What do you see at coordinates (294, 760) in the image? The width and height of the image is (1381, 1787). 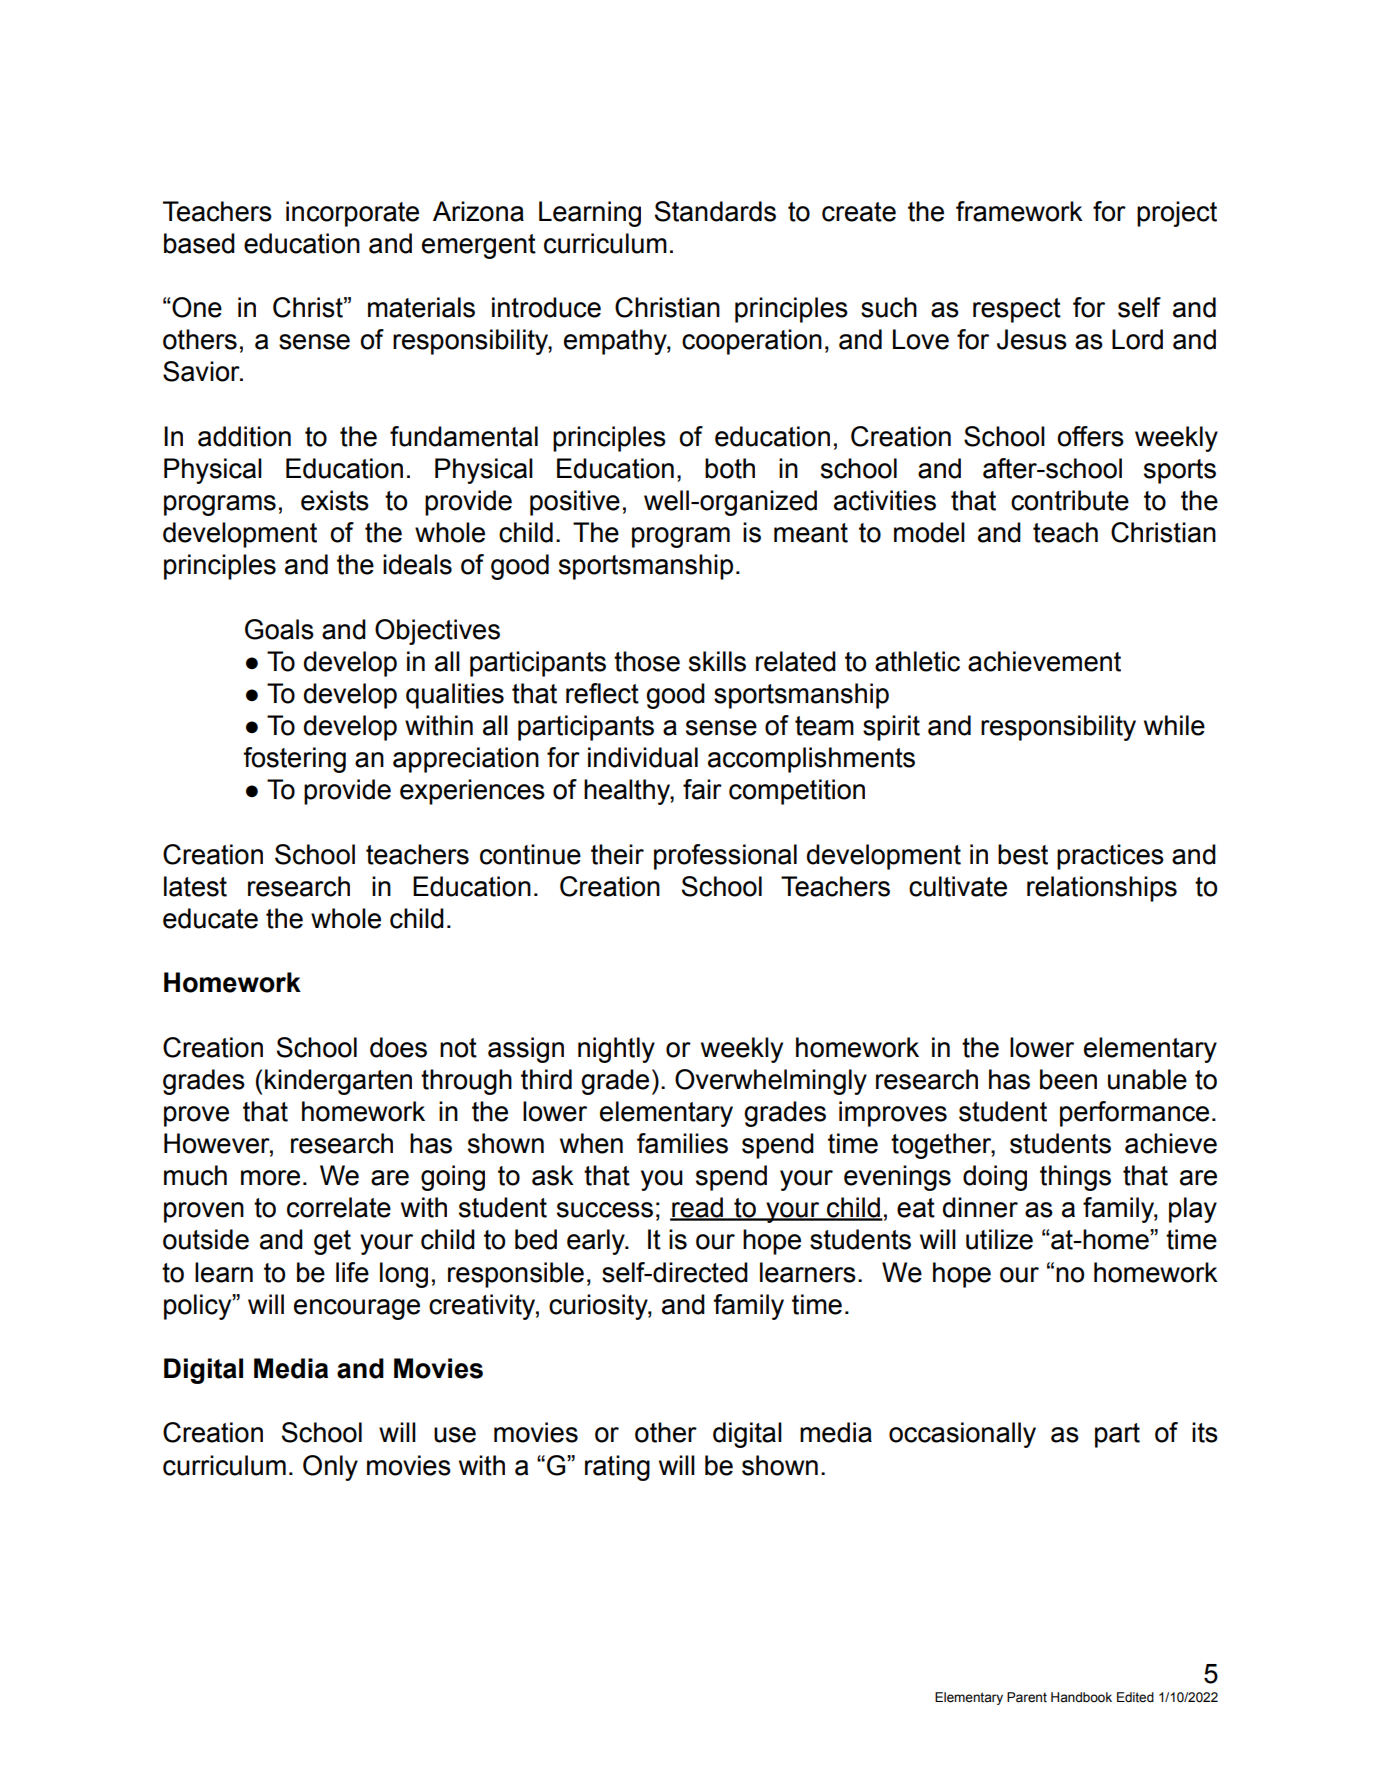 I see `fostering` at bounding box center [294, 760].
